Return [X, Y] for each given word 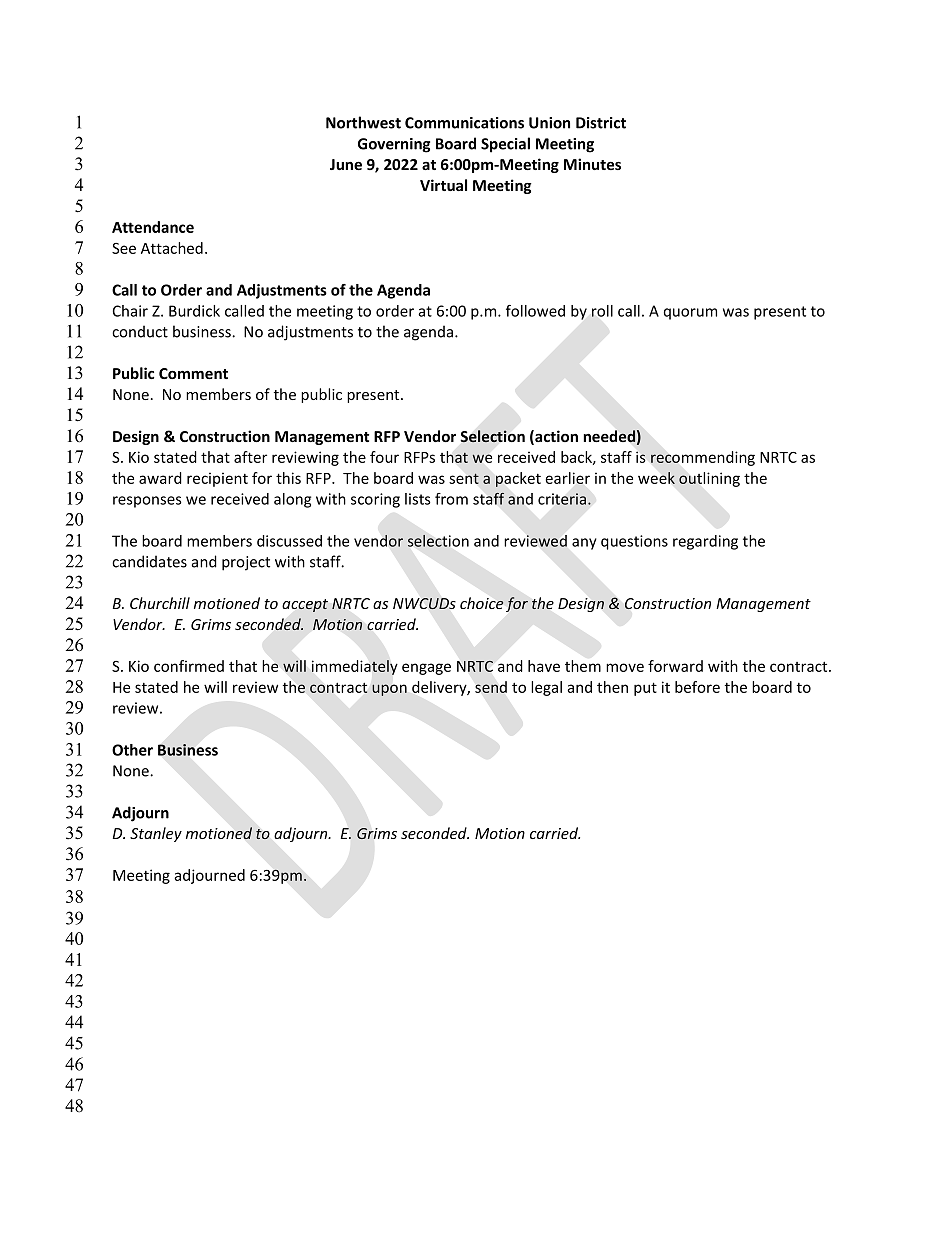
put [645, 689]
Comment [193, 373]
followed [535, 311]
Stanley [156, 834]
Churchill [160, 603]
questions [634, 542]
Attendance [153, 227]
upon [389, 690]
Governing [394, 145]
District [601, 123]
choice [482, 603]
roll [602, 311]
